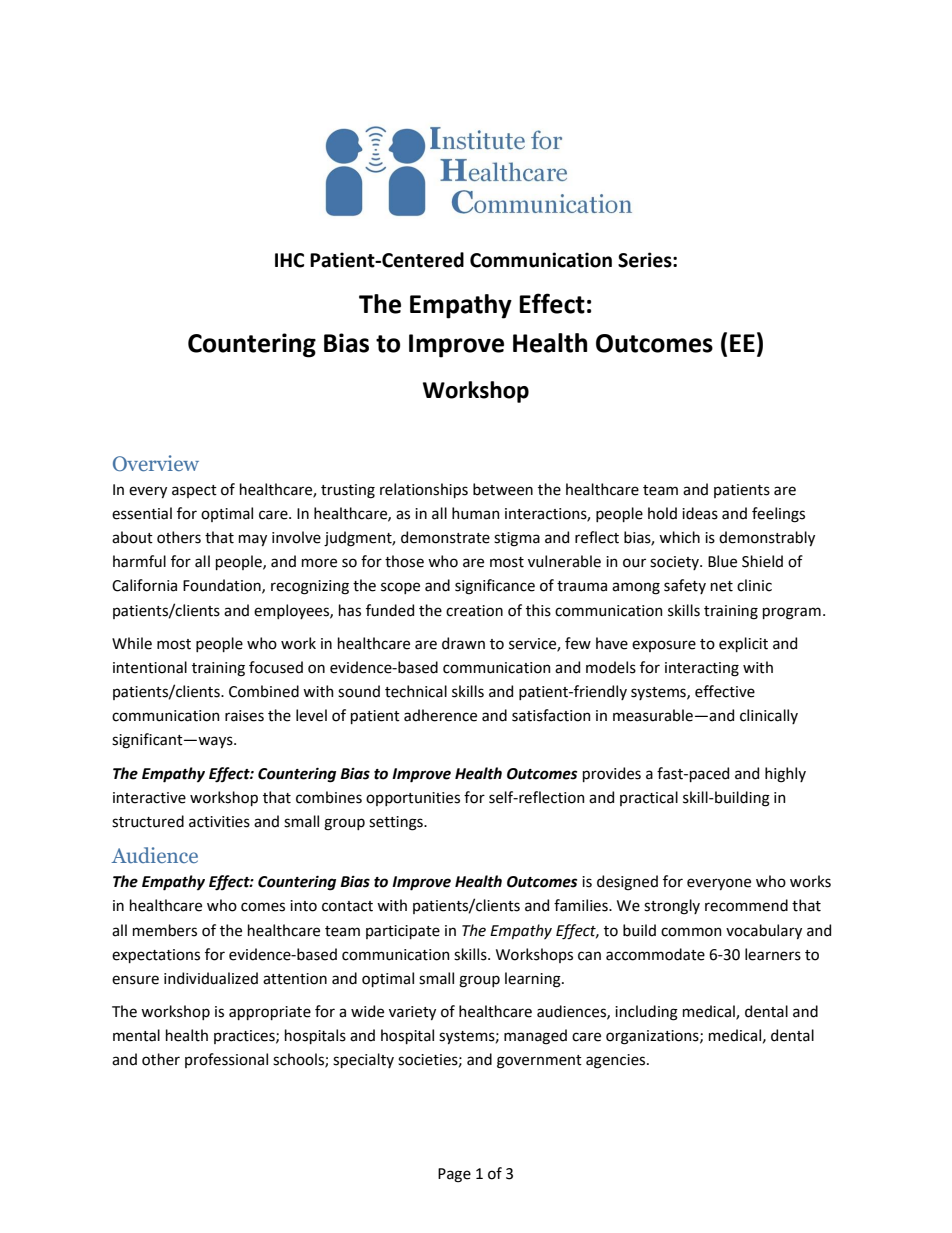 The width and height of the page is (952, 1233). What do you see at coordinates (503, 489) in the page?
I see `between` at bounding box center [503, 489].
